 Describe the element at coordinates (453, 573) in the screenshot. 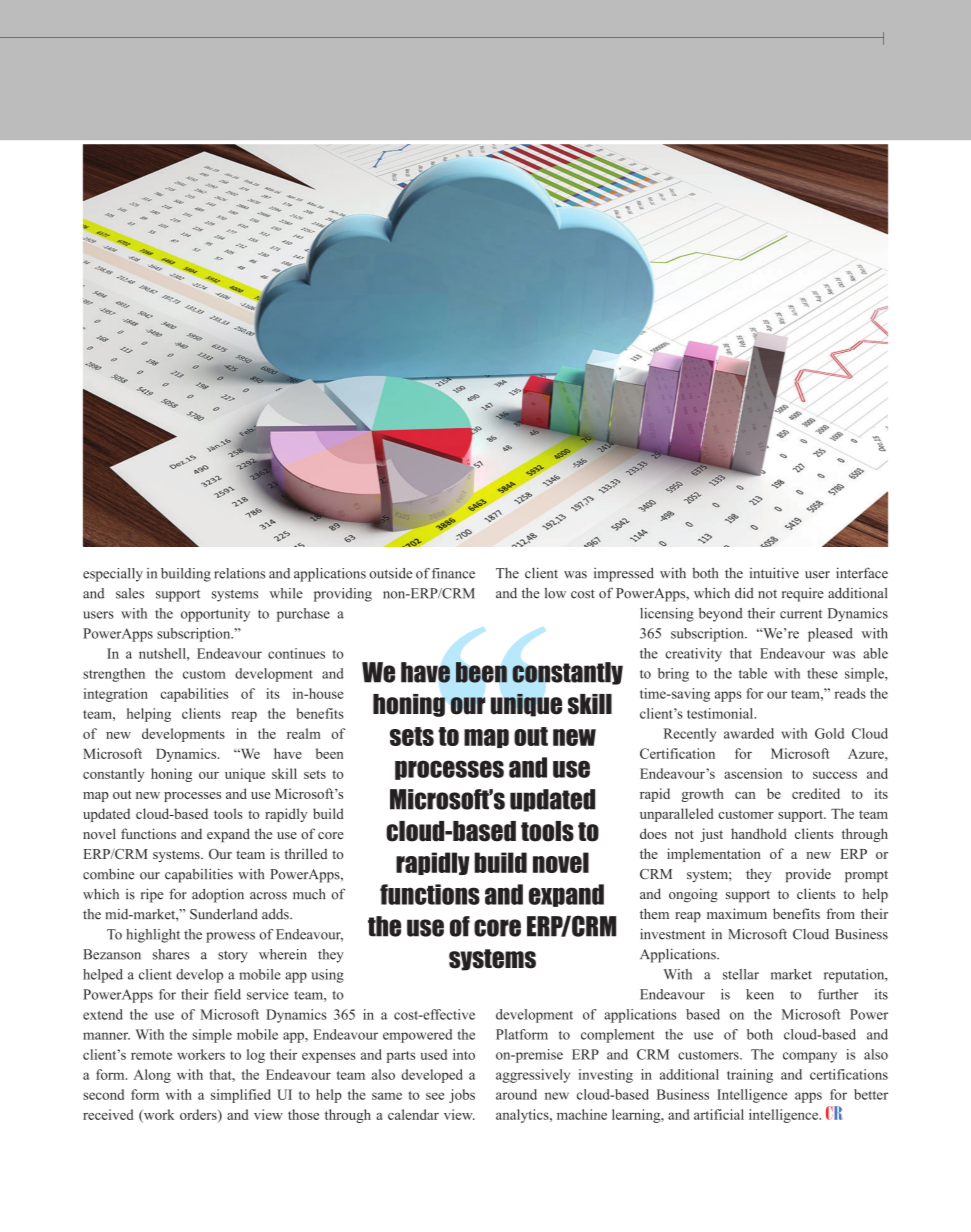

I see `finance` at that location.
